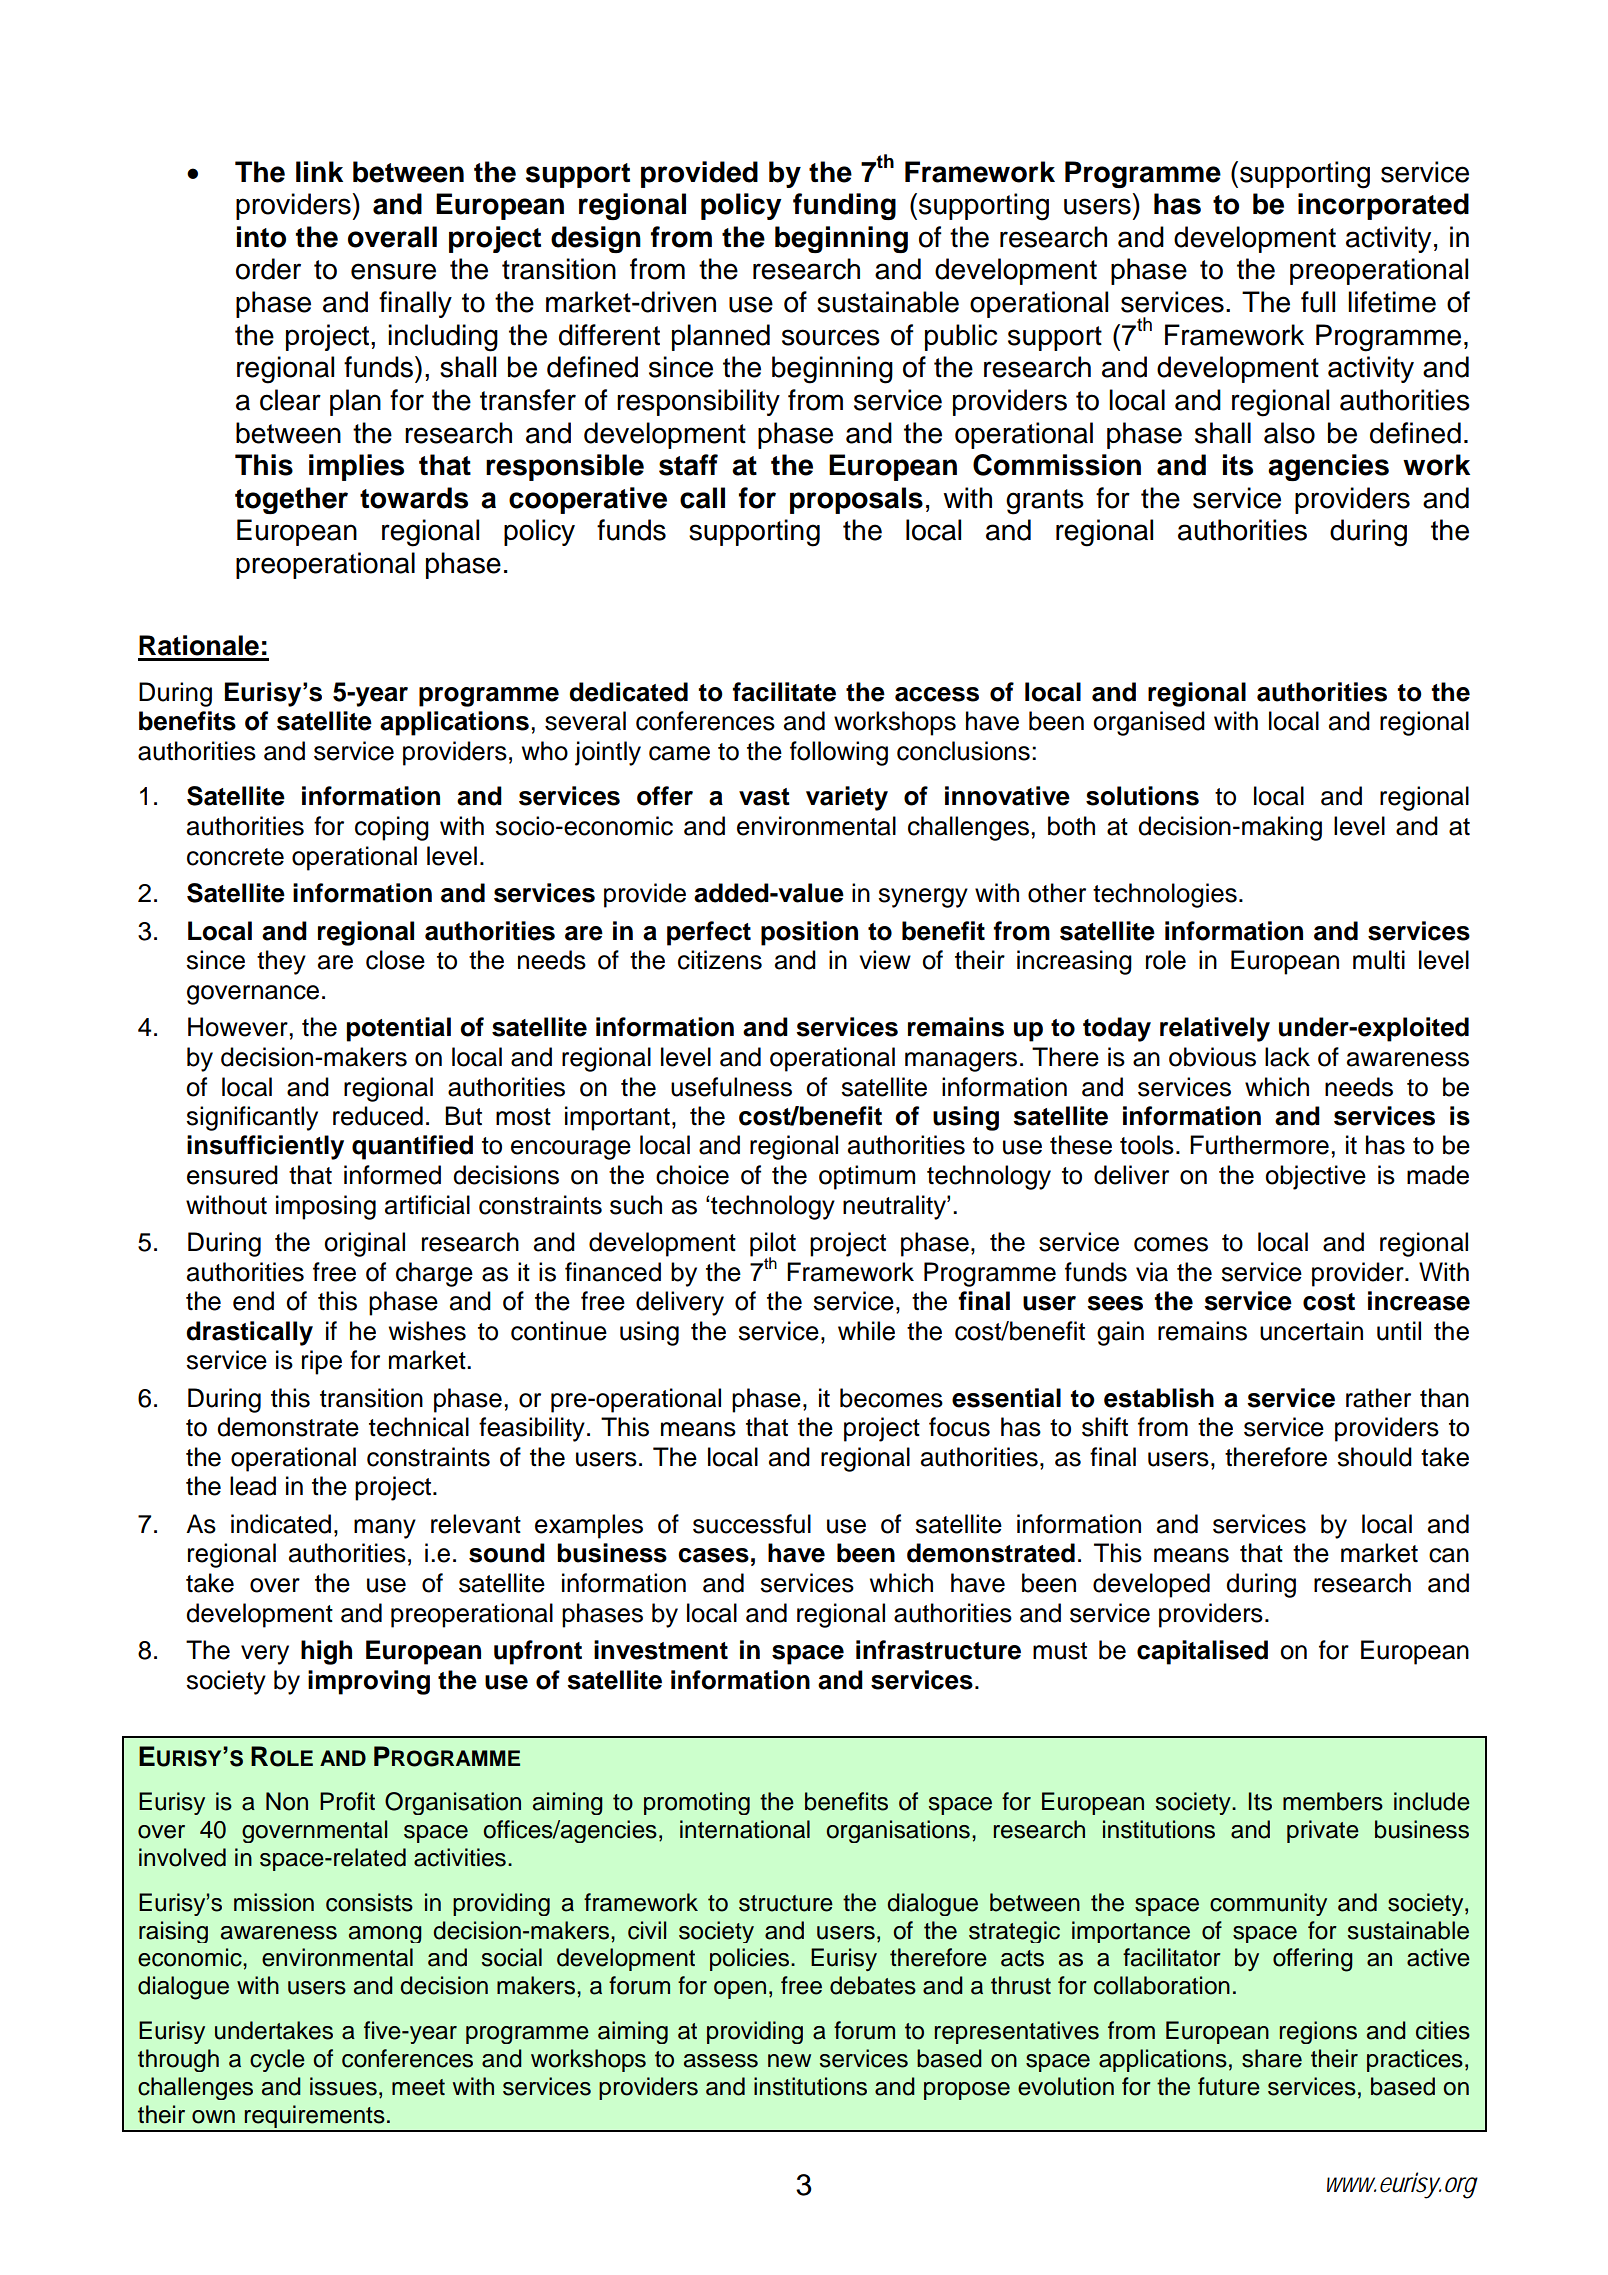  I want to click on also, so click(1289, 433).
